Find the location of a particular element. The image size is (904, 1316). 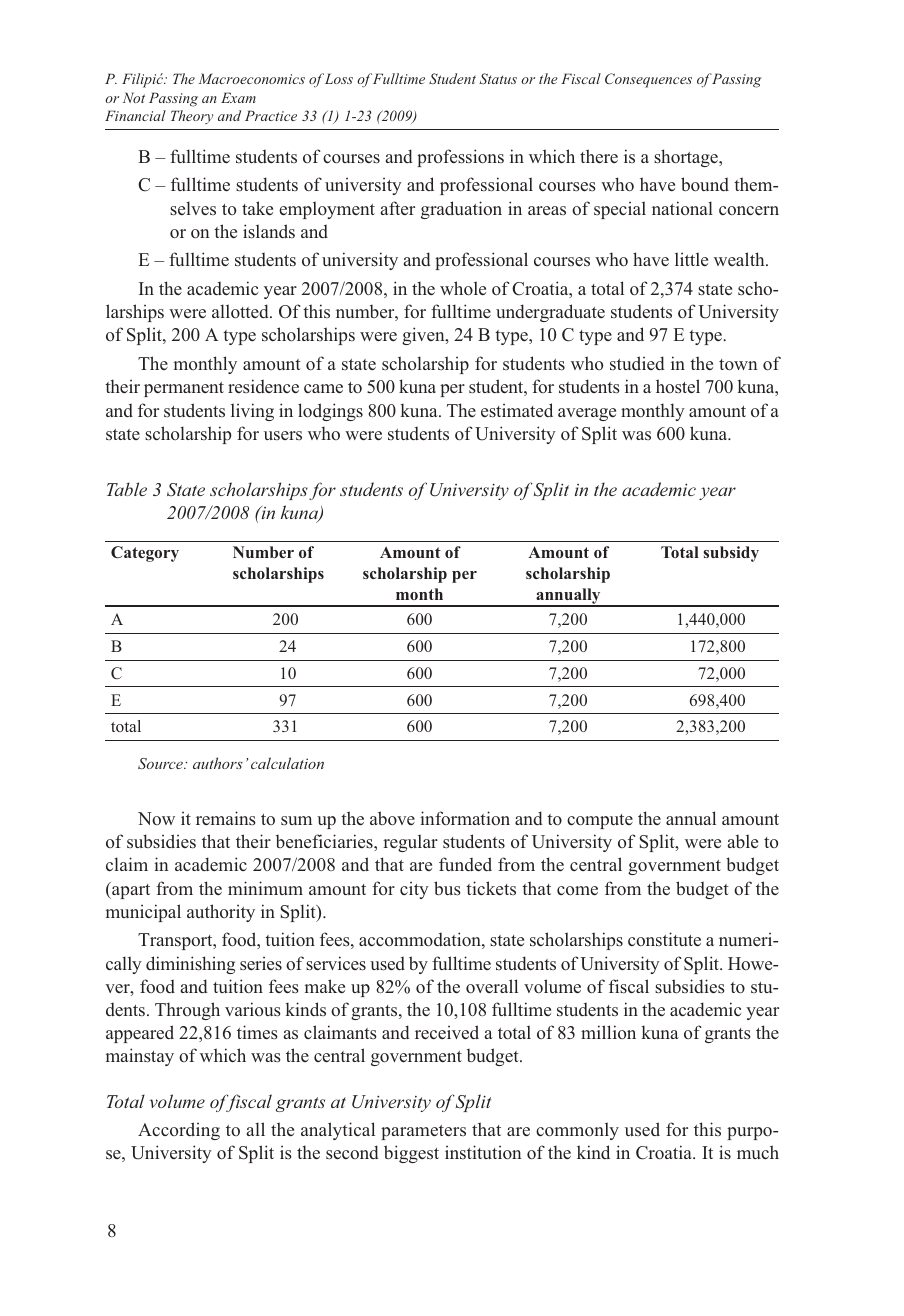

Category is located at coordinates (145, 554).
